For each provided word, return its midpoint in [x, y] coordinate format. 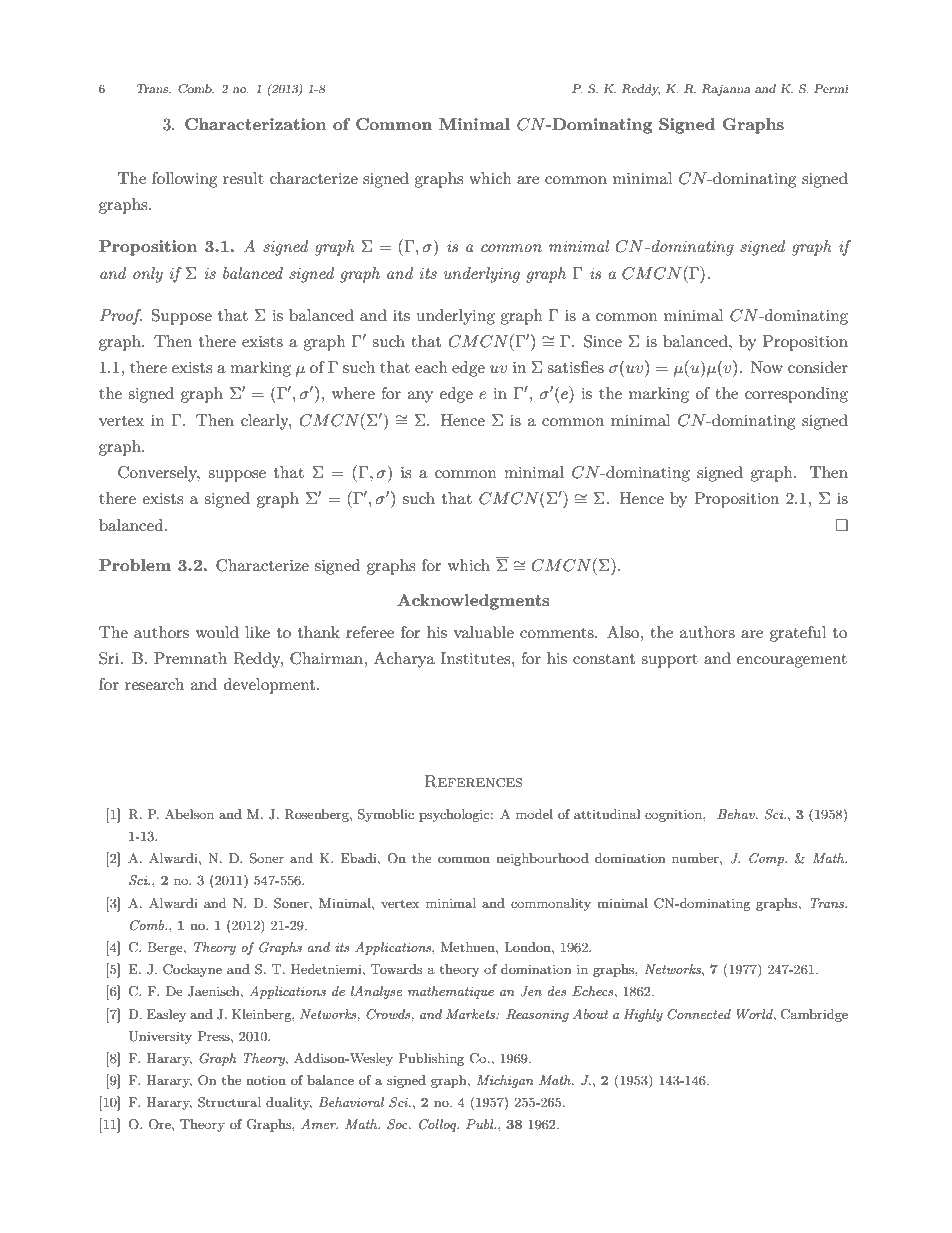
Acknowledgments [473, 602]
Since [603, 341]
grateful [798, 634]
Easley [166, 1015]
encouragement [792, 661]
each [431, 367]
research [154, 684]
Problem [135, 565]
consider [818, 367]
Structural [229, 1102]
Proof [121, 317]
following [184, 180]
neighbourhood [542, 859]
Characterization [255, 124]
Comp [767, 859]
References [473, 781]
